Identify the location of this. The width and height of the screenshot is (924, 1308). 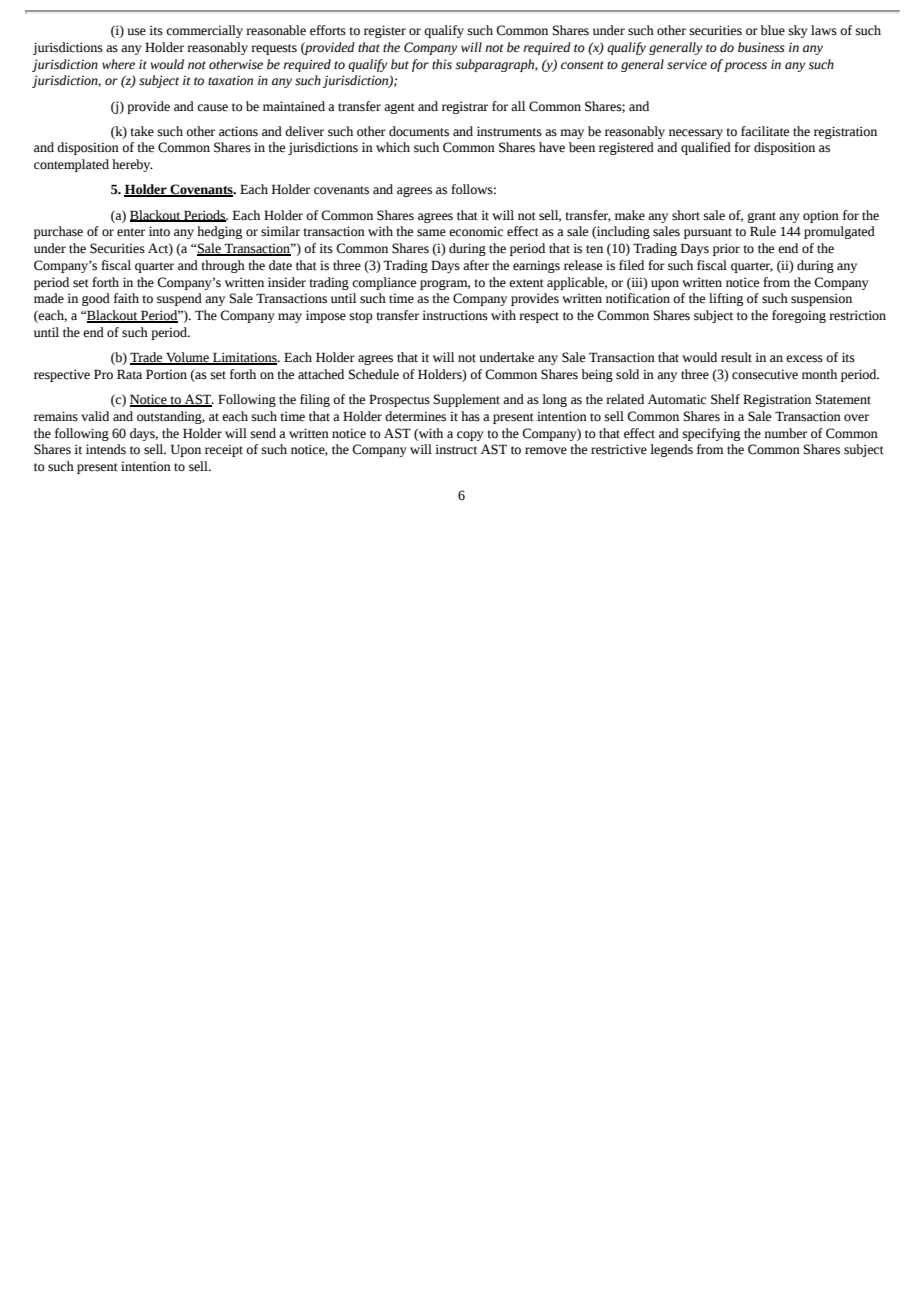
(442, 64).
